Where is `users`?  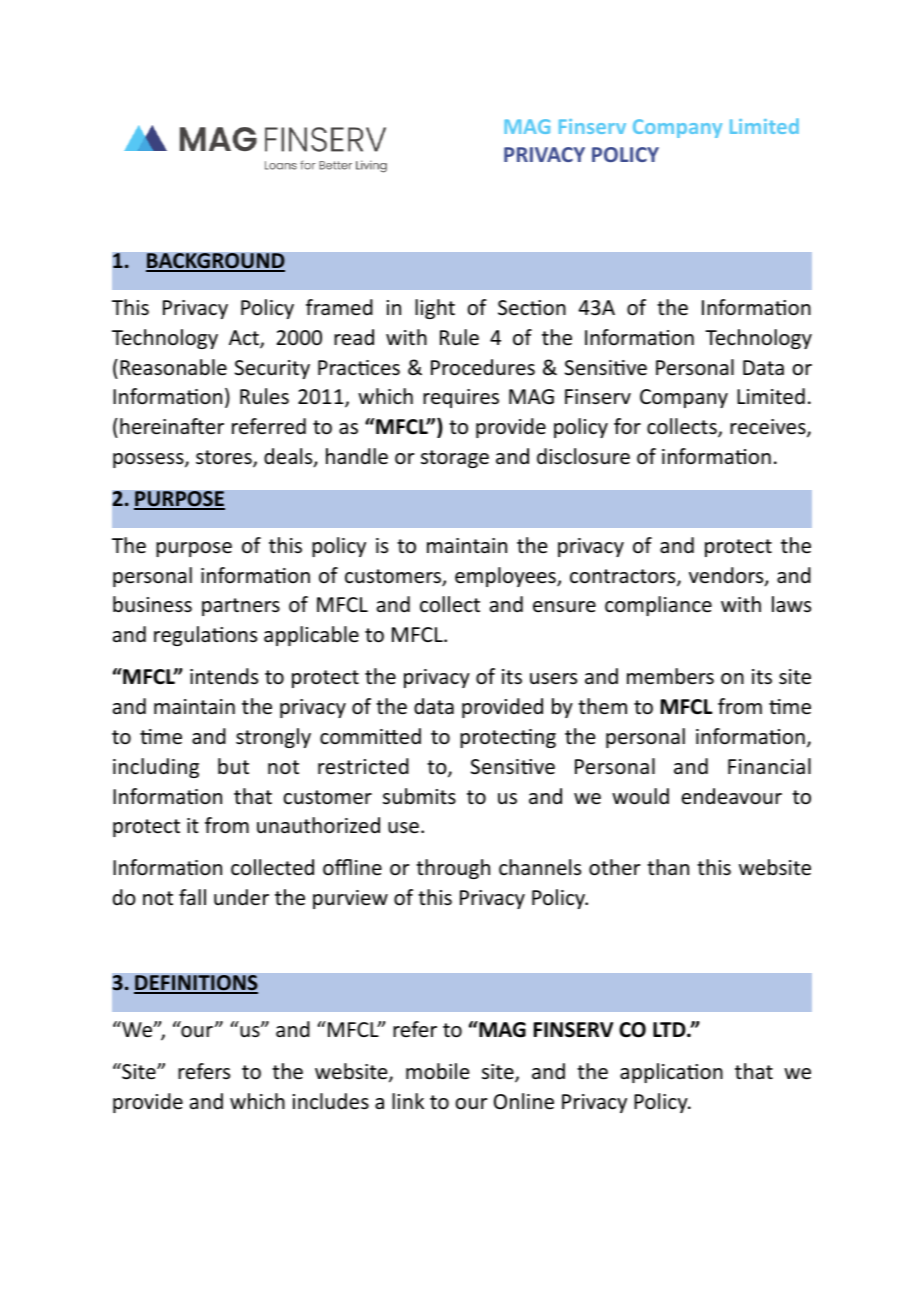 users is located at coordinates (553, 678).
